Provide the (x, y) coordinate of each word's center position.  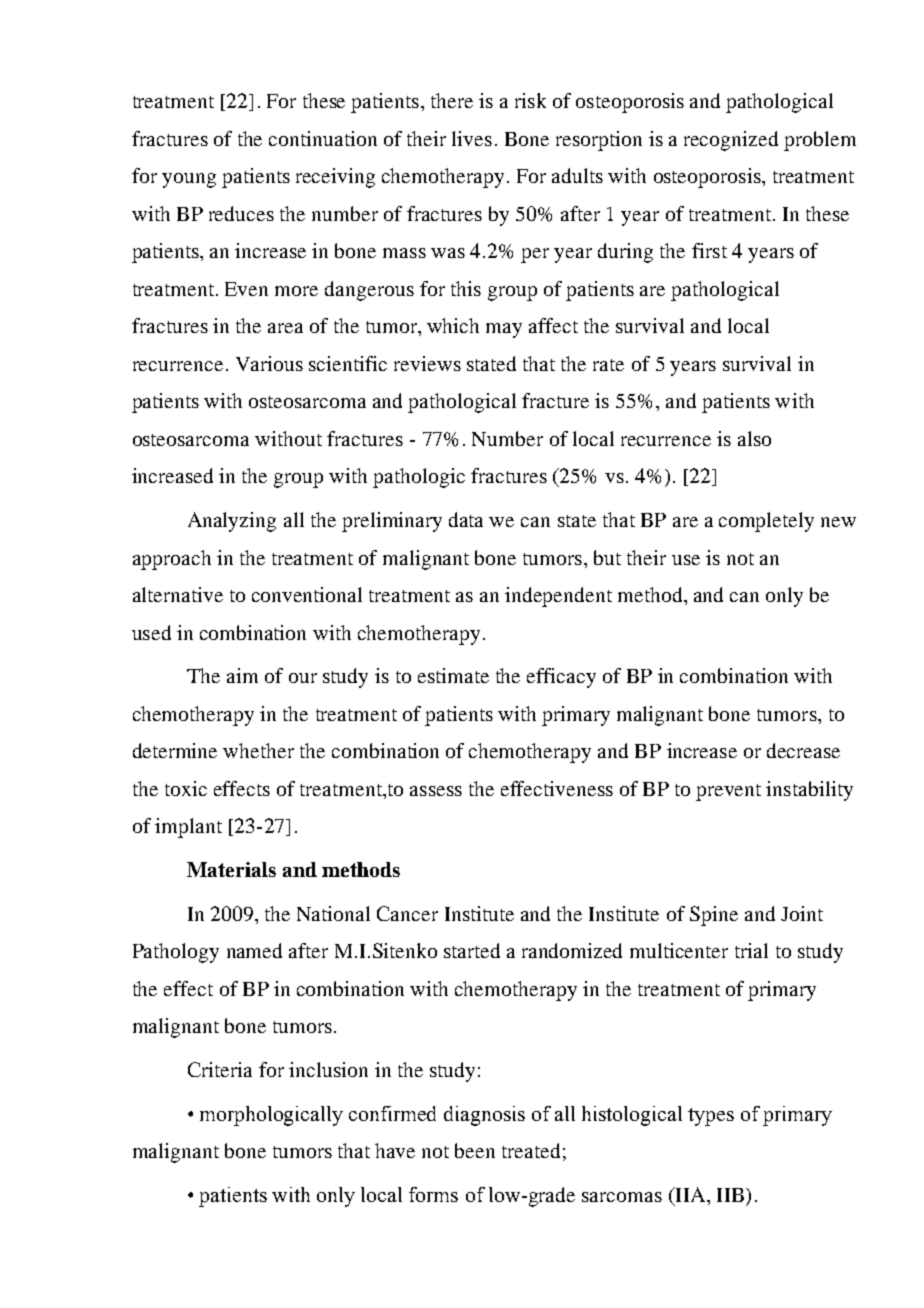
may (504, 330)
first (709, 250)
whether (258, 750)
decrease (803, 750)
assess (436, 791)
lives (472, 138)
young (189, 180)
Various (269, 363)
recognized (731, 141)
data (466, 519)
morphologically (271, 1116)
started (472, 950)
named (254, 950)
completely (766, 522)
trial (751, 950)
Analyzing (232, 522)
